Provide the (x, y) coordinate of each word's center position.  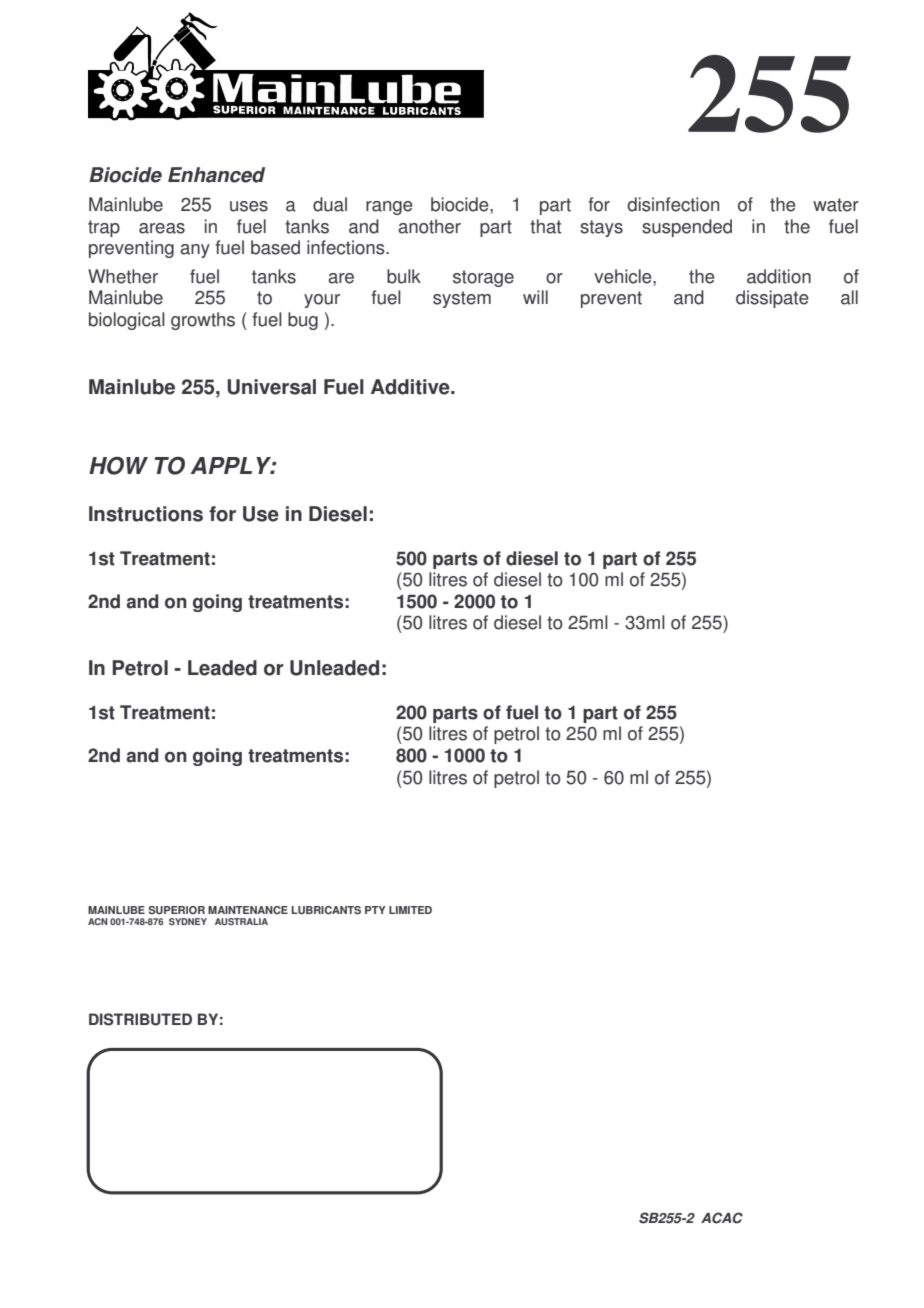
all (849, 297)
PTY (375, 910)
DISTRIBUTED (140, 1019)
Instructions (146, 514)
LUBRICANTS (326, 910)
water (836, 205)
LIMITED (410, 910)
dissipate (772, 299)
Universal (271, 387)
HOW (118, 465)
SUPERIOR (176, 910)
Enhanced (216, 175)
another (429, 226)
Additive (411, 387)
